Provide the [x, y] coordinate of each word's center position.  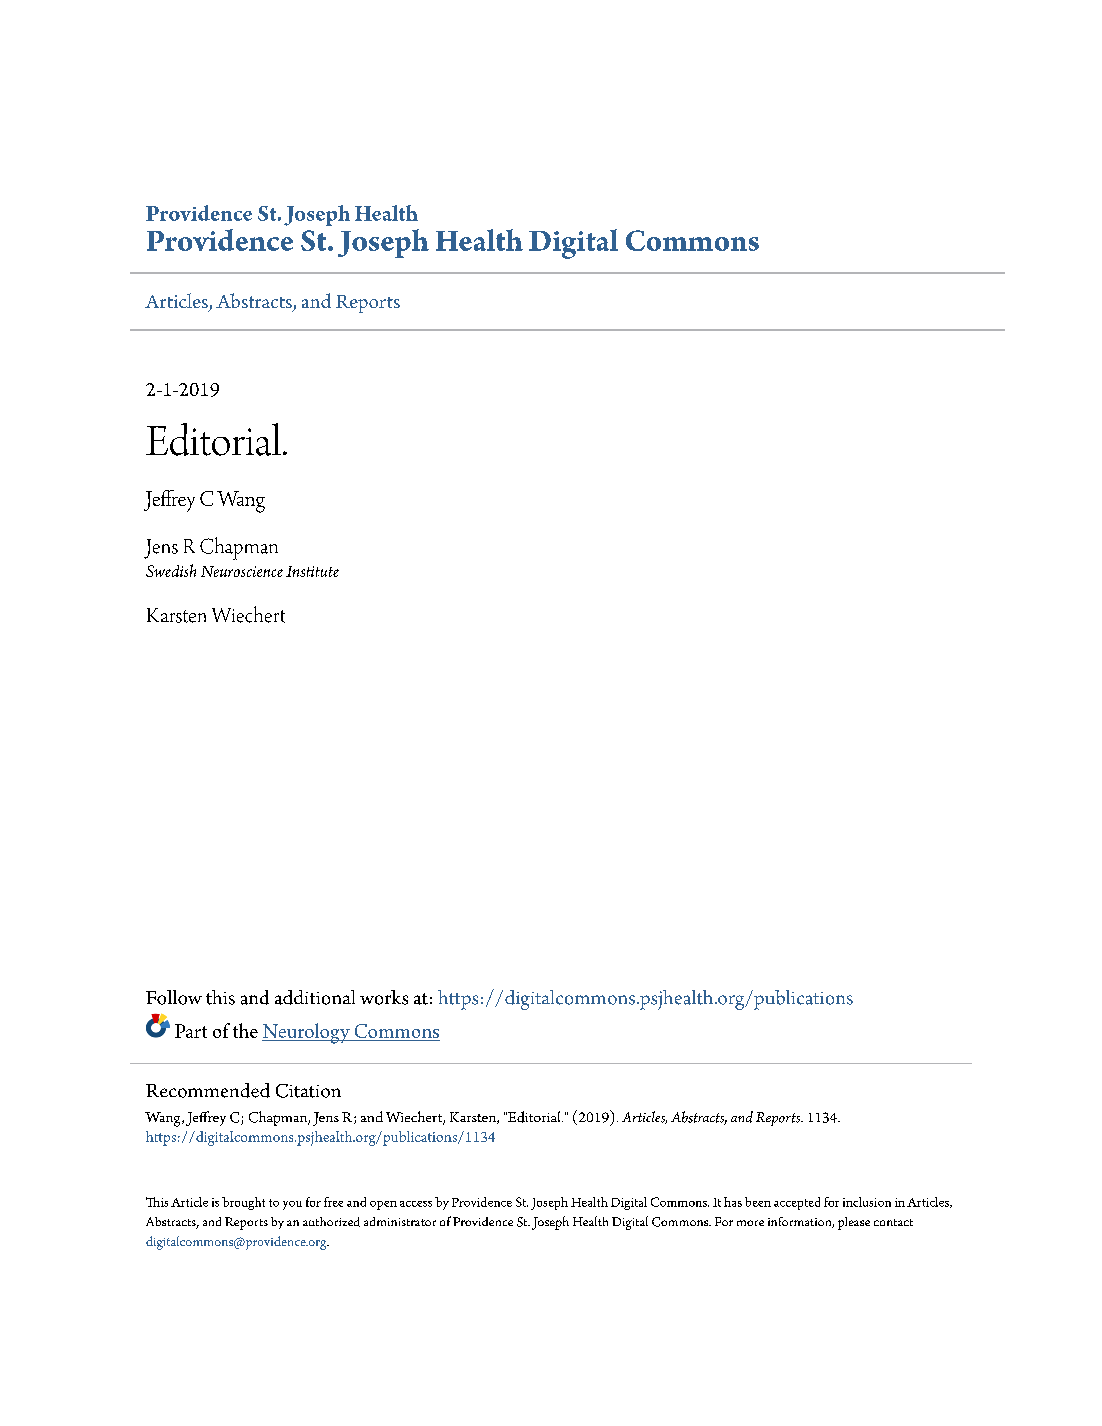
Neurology [307, 1033]
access [416, 1204]
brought [243, 1203]
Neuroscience [242, 571]
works [384, 997]
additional [315, 997]
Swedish [171, 570]
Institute [312, 571]
